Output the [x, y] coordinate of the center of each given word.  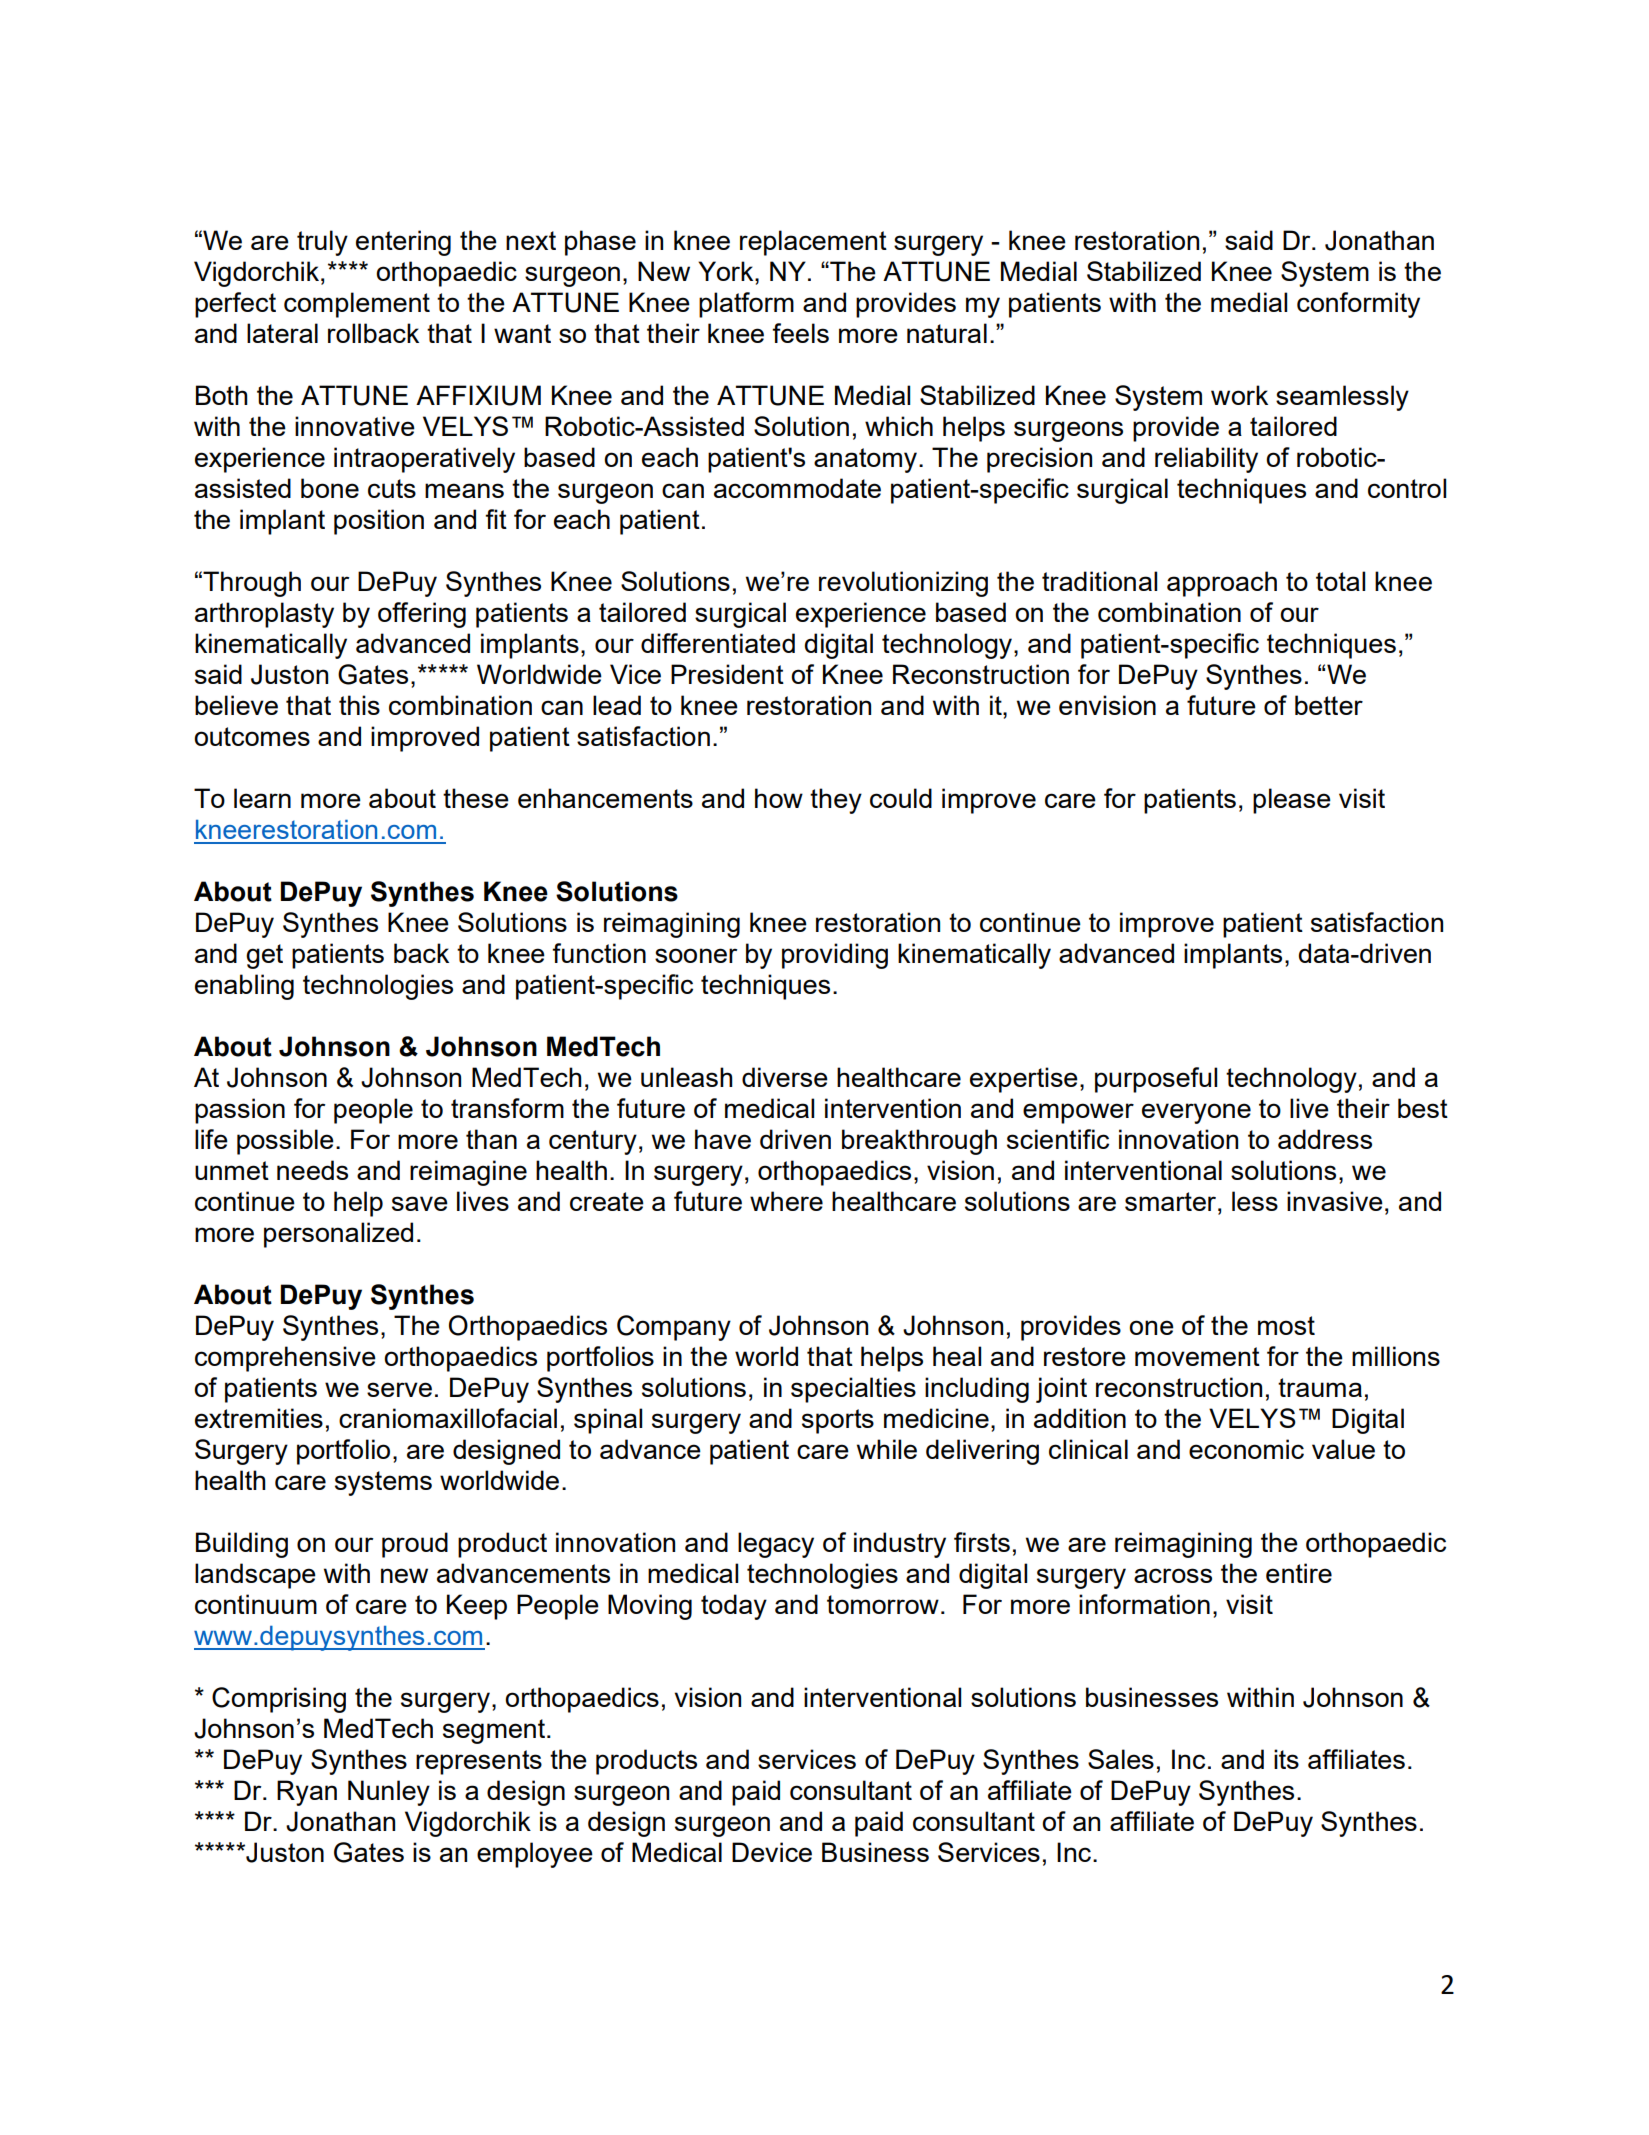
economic [1246, 1449]
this [359, 705]
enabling [244, 987]
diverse [785, 1077]
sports [838, 1421]
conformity [1358, 305]
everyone [1196, 1113]
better [1329, 705]
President [727, 674]
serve [399, 1389]
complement [357, 305]
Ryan [307, 1793]
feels [800, 333]
